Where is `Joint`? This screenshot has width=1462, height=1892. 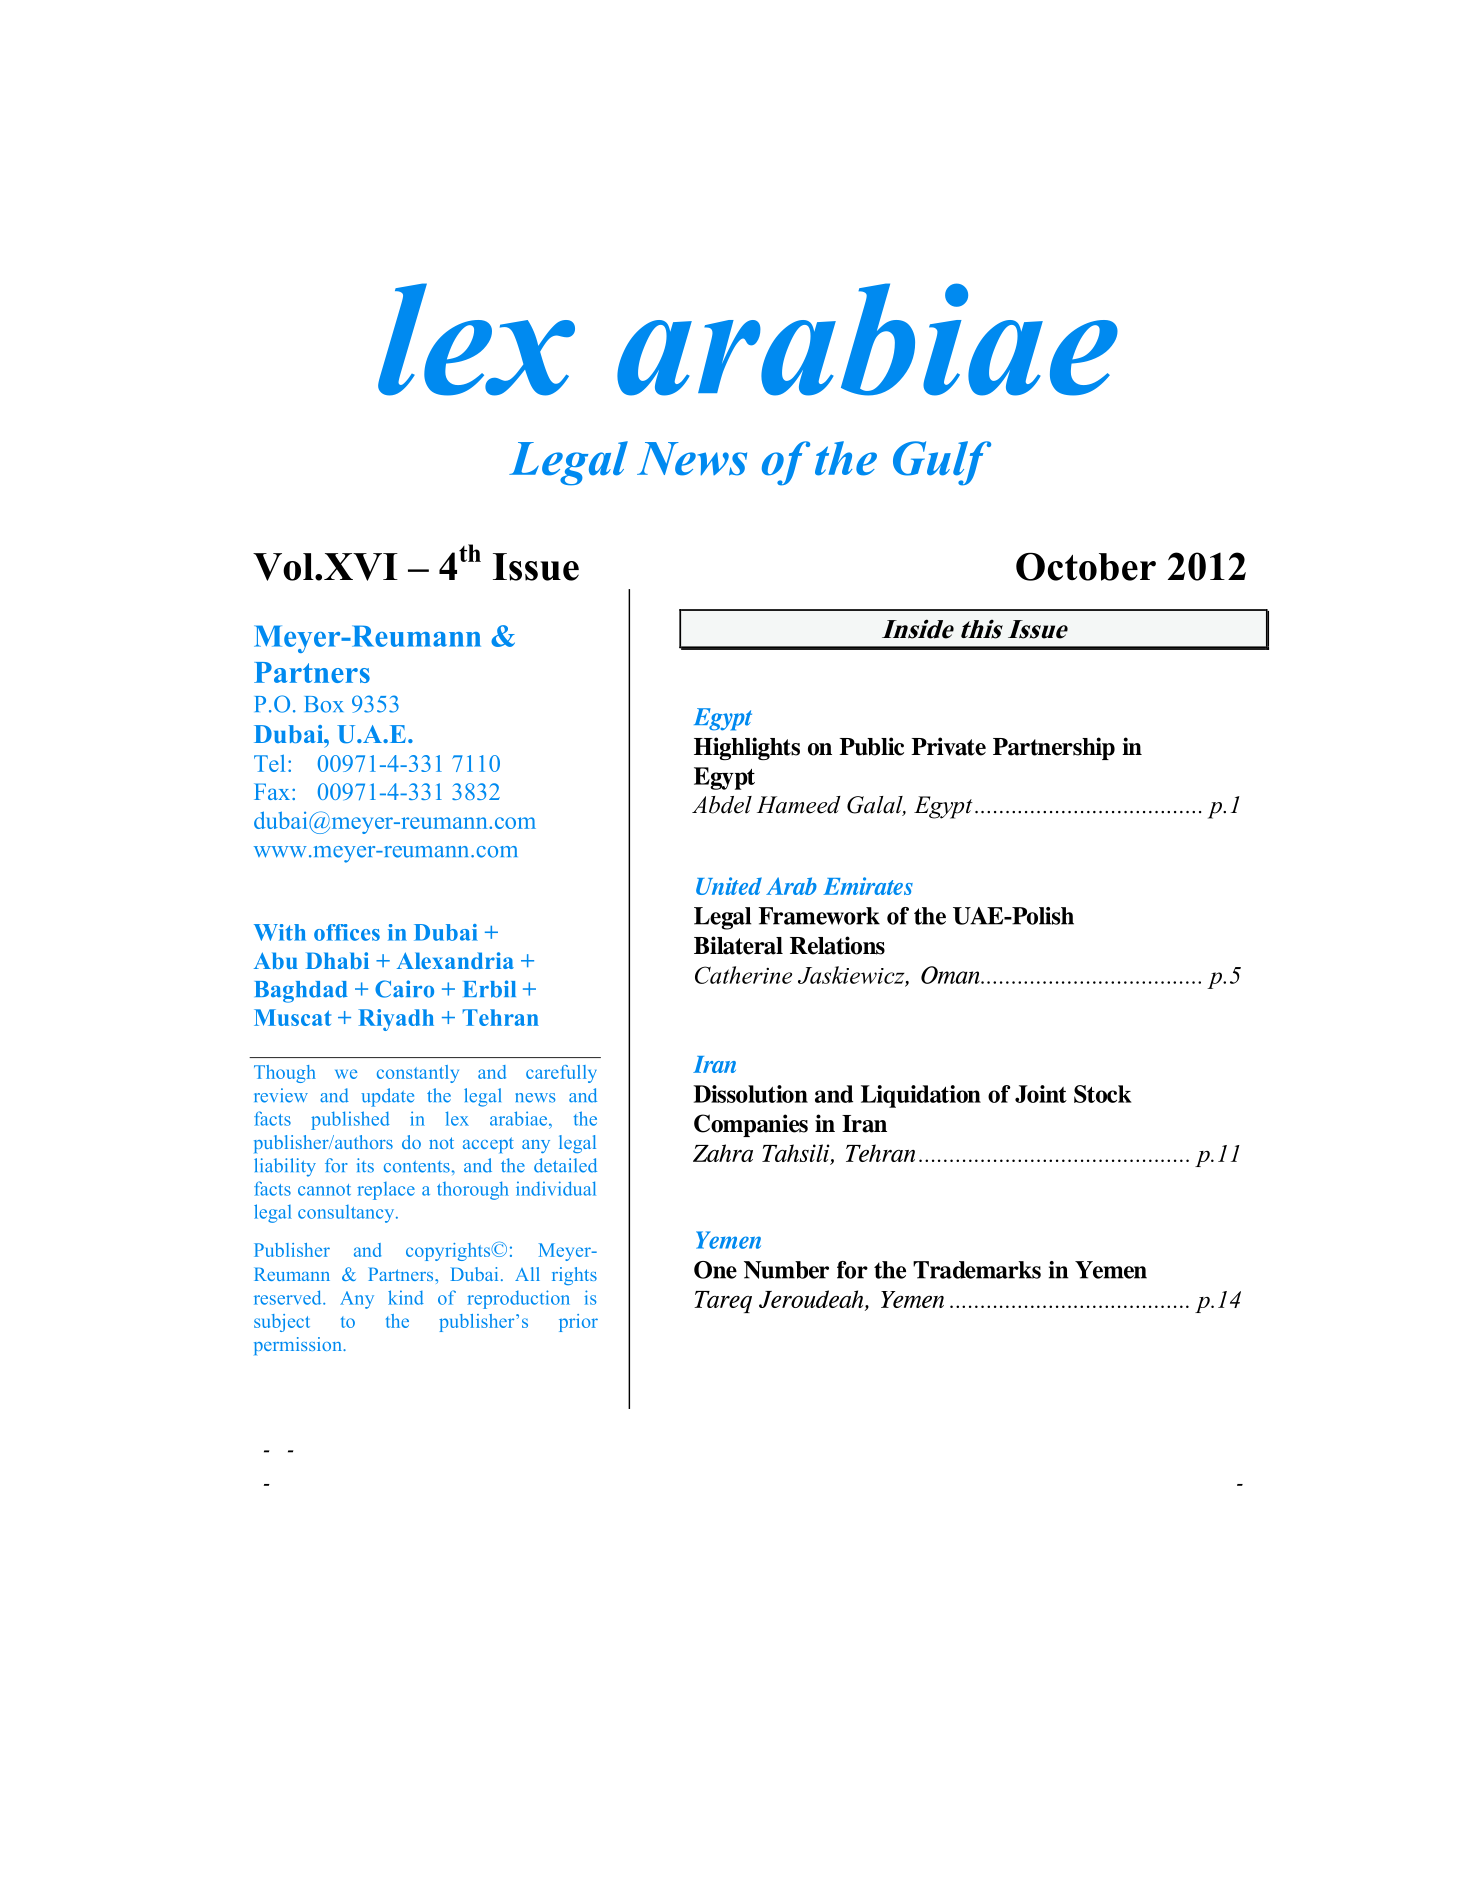
Joint is located at coordinates (1041, 1094).
